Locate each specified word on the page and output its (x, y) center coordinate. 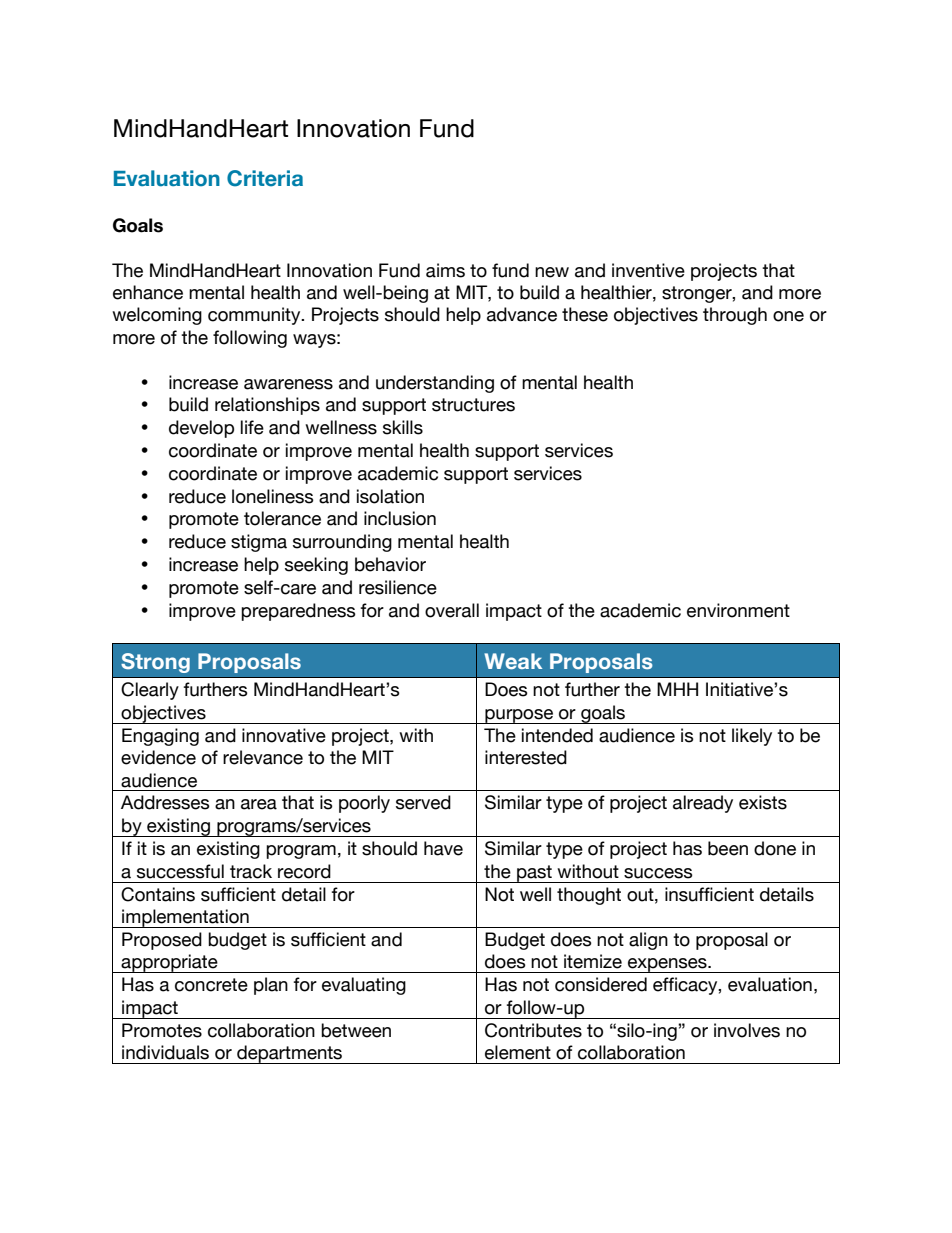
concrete (211, 985)
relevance (263, 757)
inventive (648, 270)
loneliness (273, 496)
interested (526, 757)
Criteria (265, 178)
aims (445, 270)
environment (738, 610)
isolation (390, 496)
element (518, 1052)
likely (752, 737)
